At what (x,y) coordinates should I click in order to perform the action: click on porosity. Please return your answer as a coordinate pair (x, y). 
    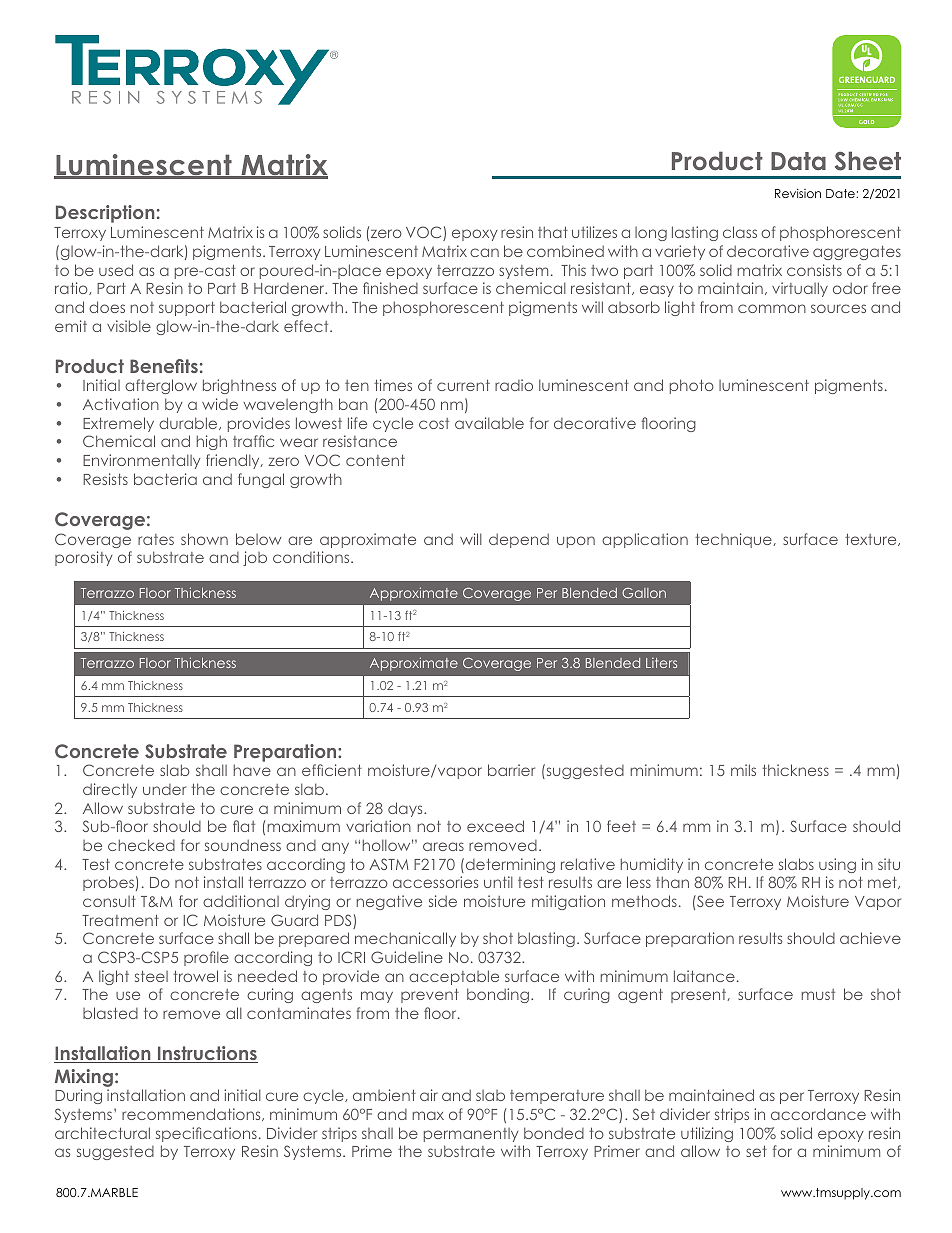
    Looking at the image, I should click on (84, 558).
